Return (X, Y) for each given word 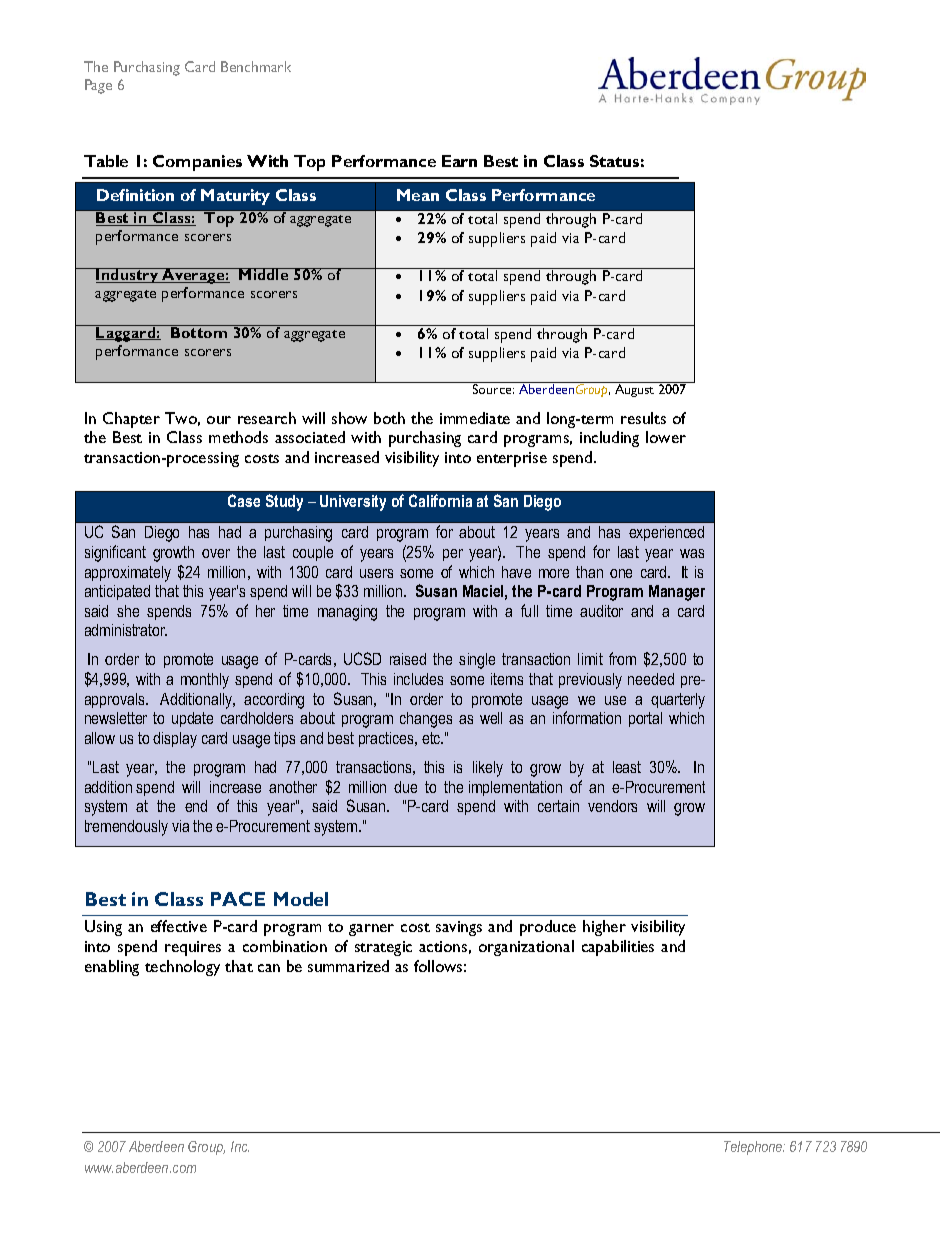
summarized (348, 966)
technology (182, 968)
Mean (418, 195)
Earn (459, 161)
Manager (677, 593)
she (128, 611)
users (376, 573)
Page (98, 86)
